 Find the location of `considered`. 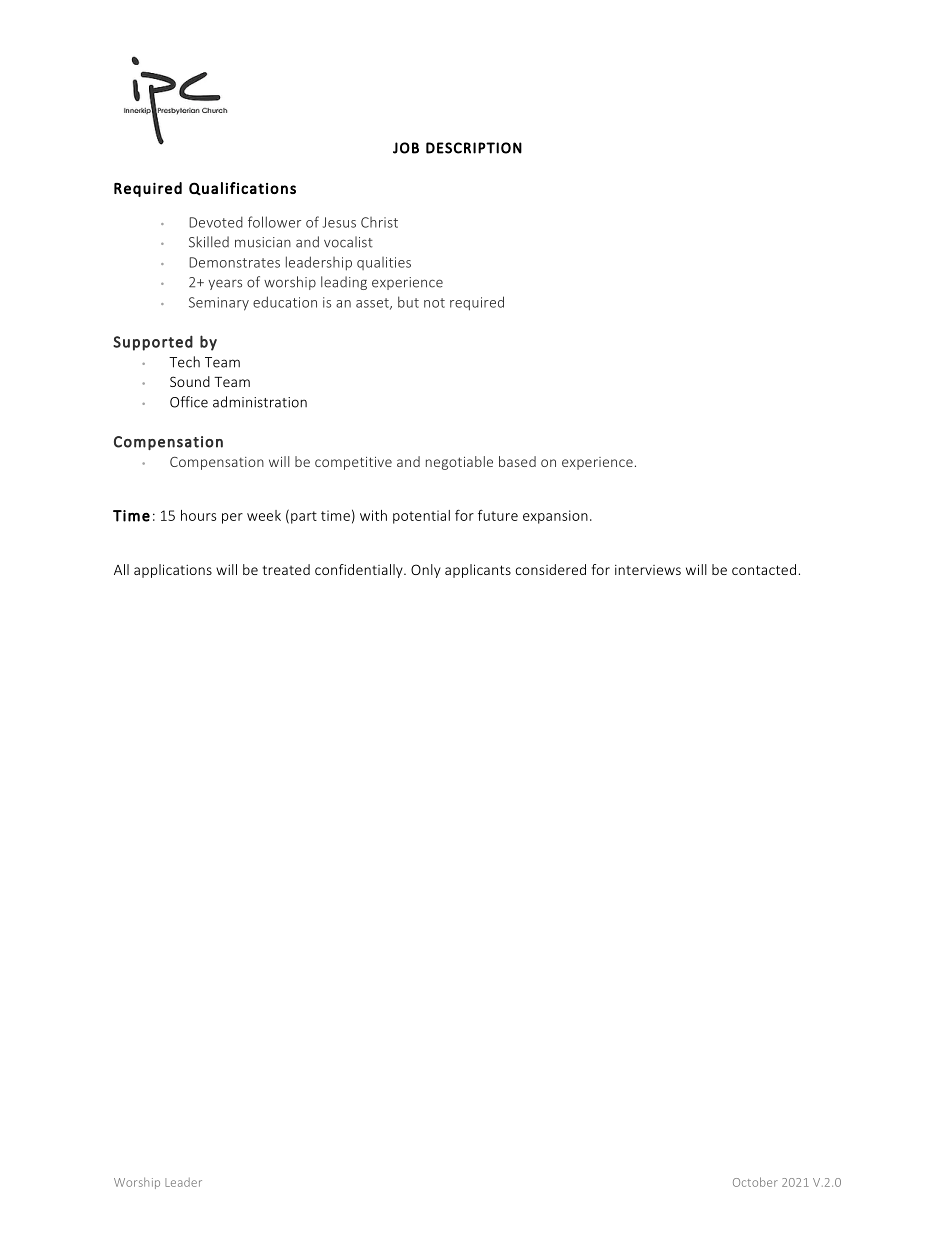

considered is located at coordinates (551, 569).
